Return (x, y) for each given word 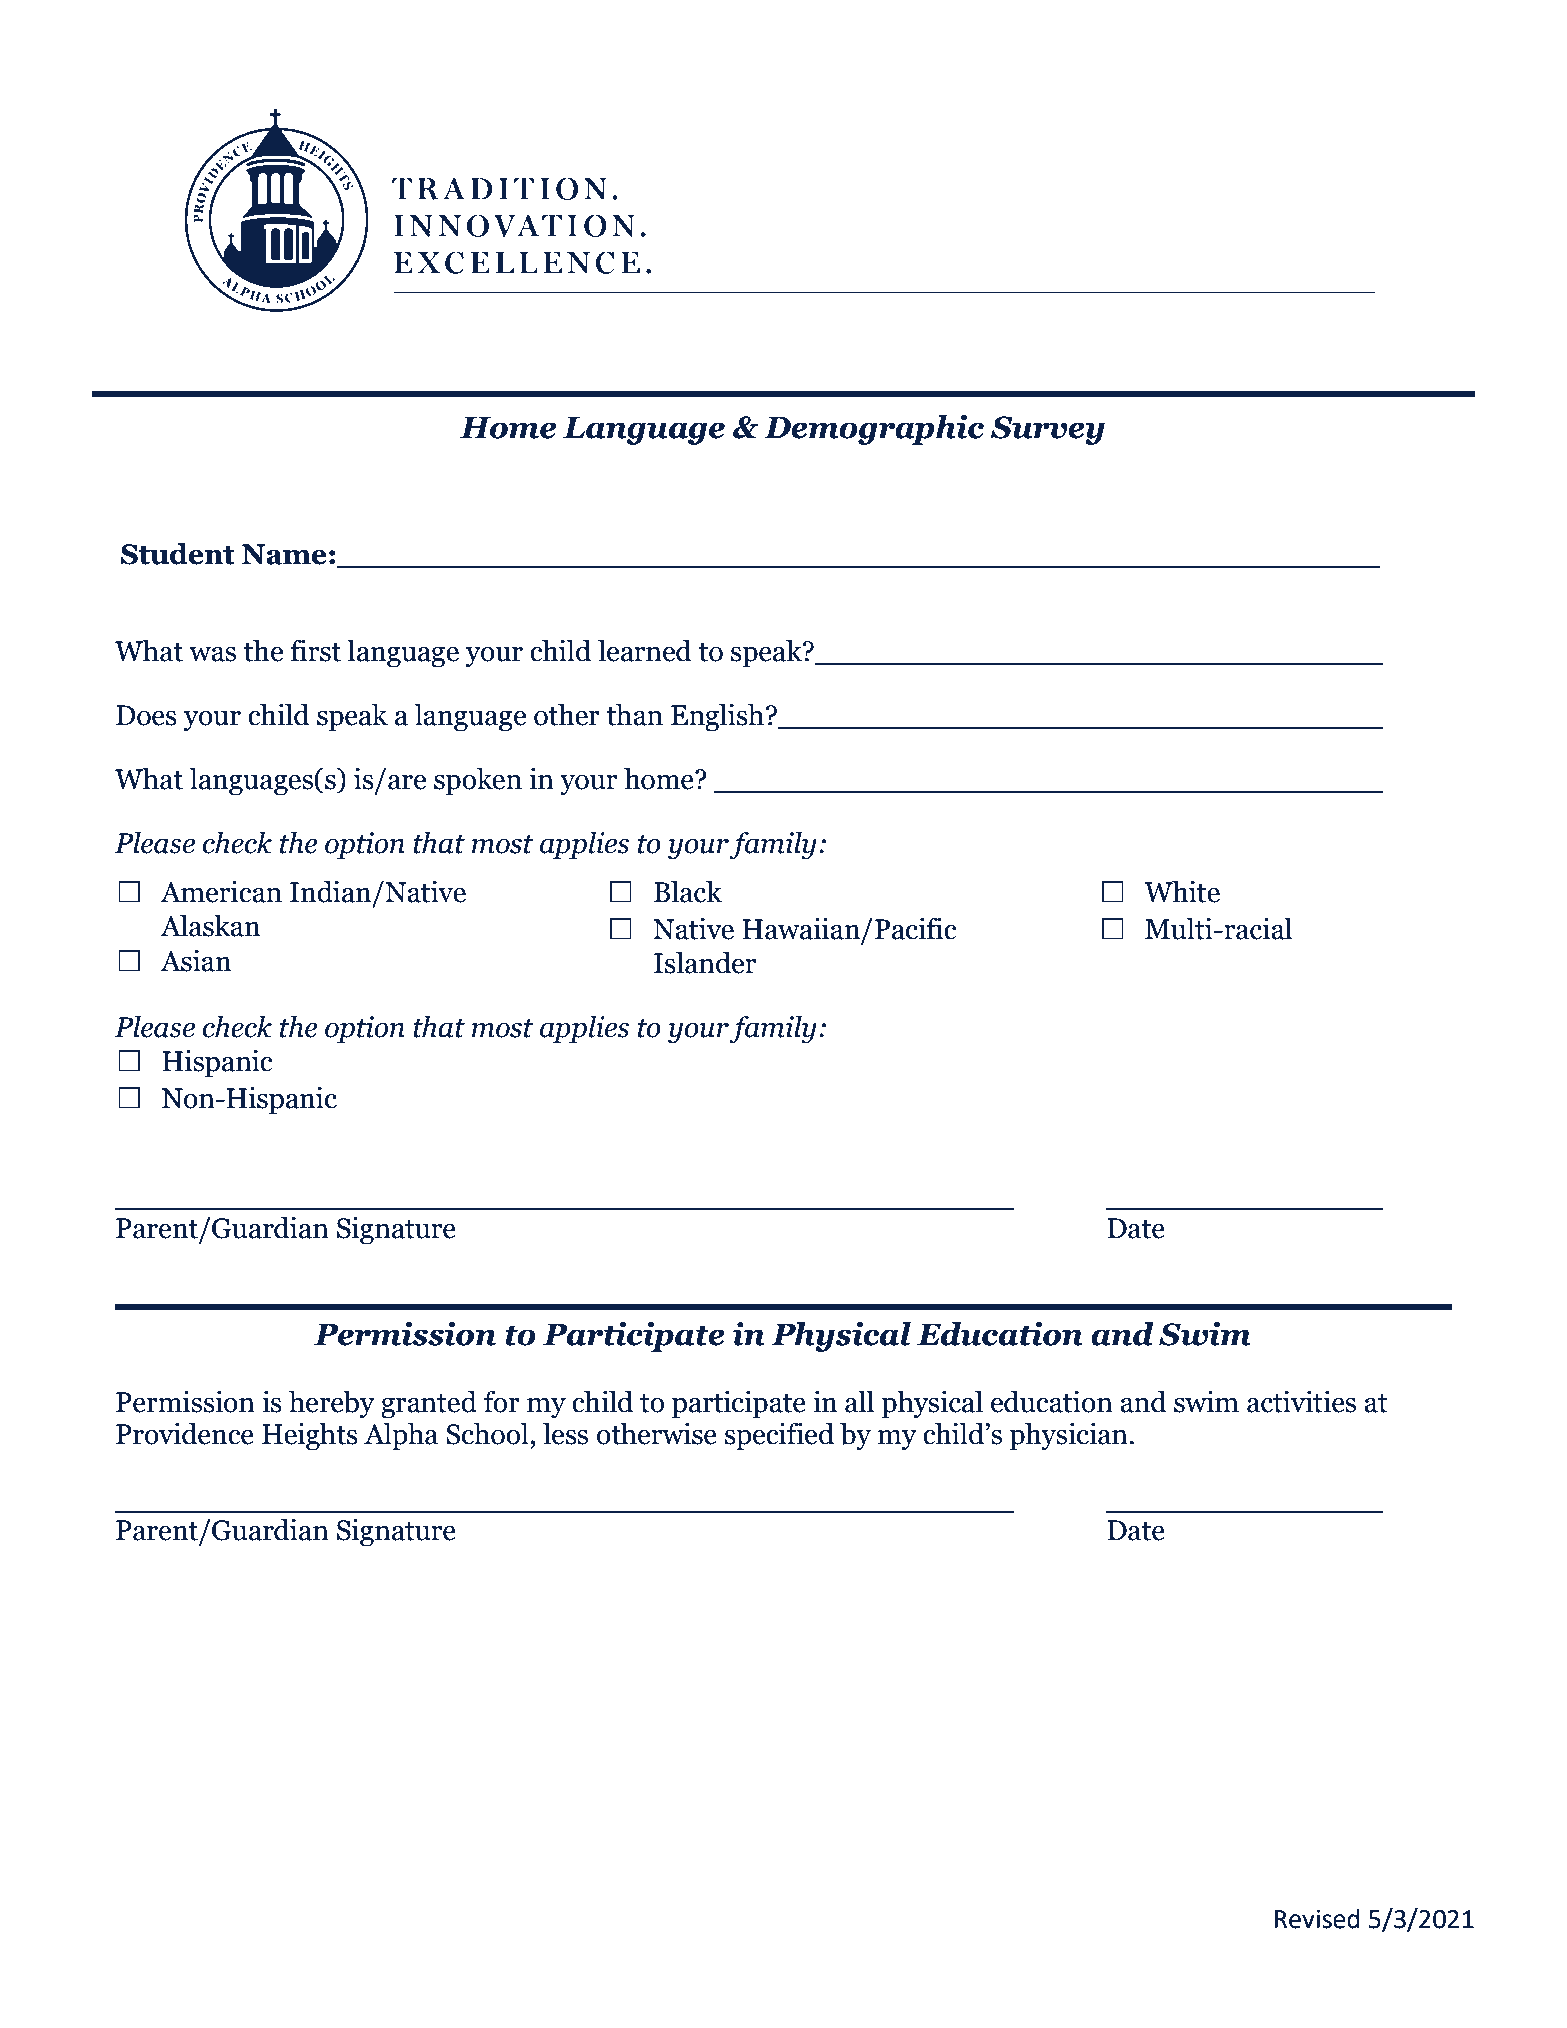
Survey (1048, 430)
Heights (310, 1437)
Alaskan (210, 926)
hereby (332, 1404)
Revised (1317, 1919)
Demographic (874, 430)
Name (284, 554)
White (1182, 892)
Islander (705, 963)
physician (1068, 1437)
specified (779, 1436)
